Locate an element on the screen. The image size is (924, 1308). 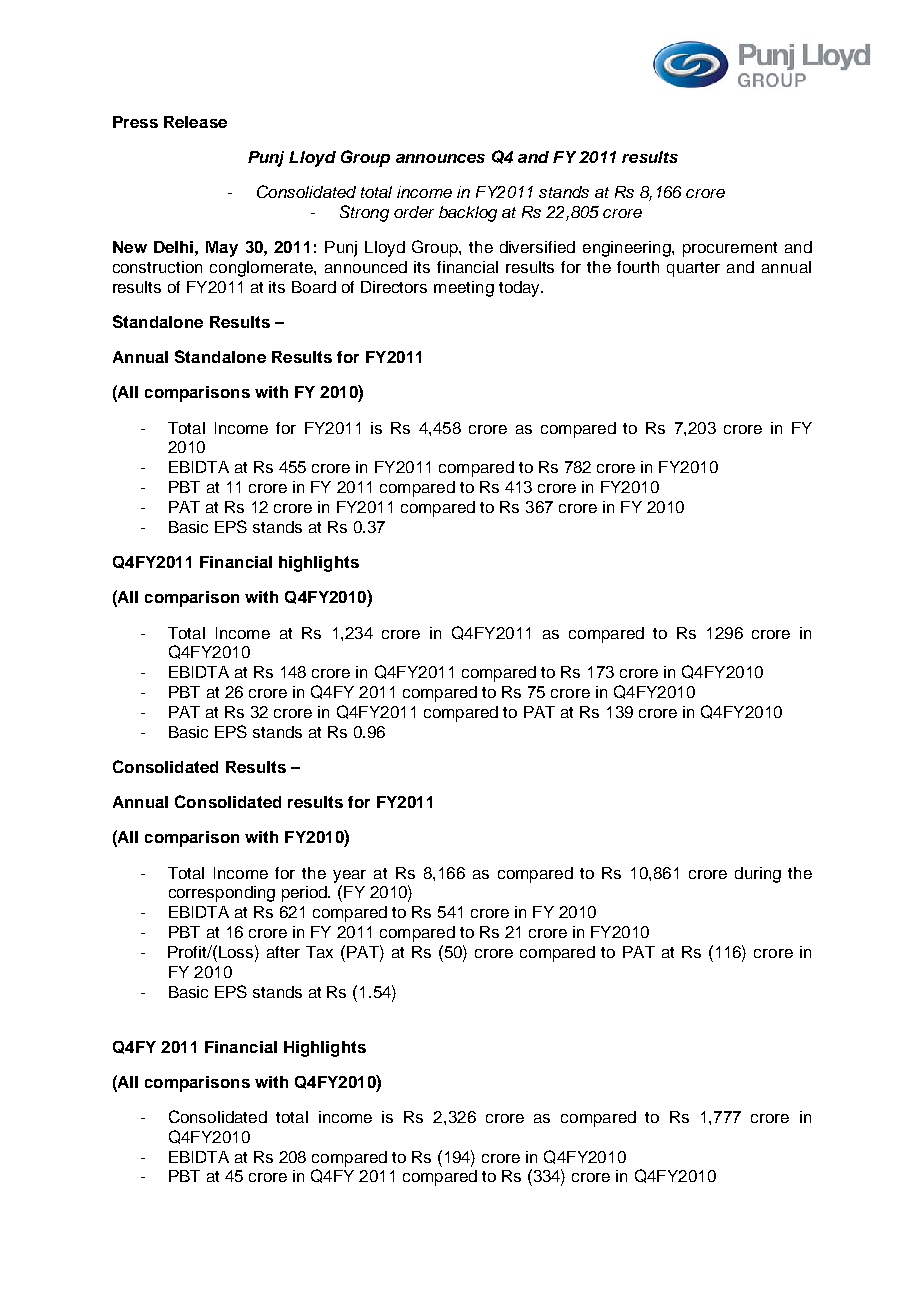
Release is located at coordinates (195, 122).
